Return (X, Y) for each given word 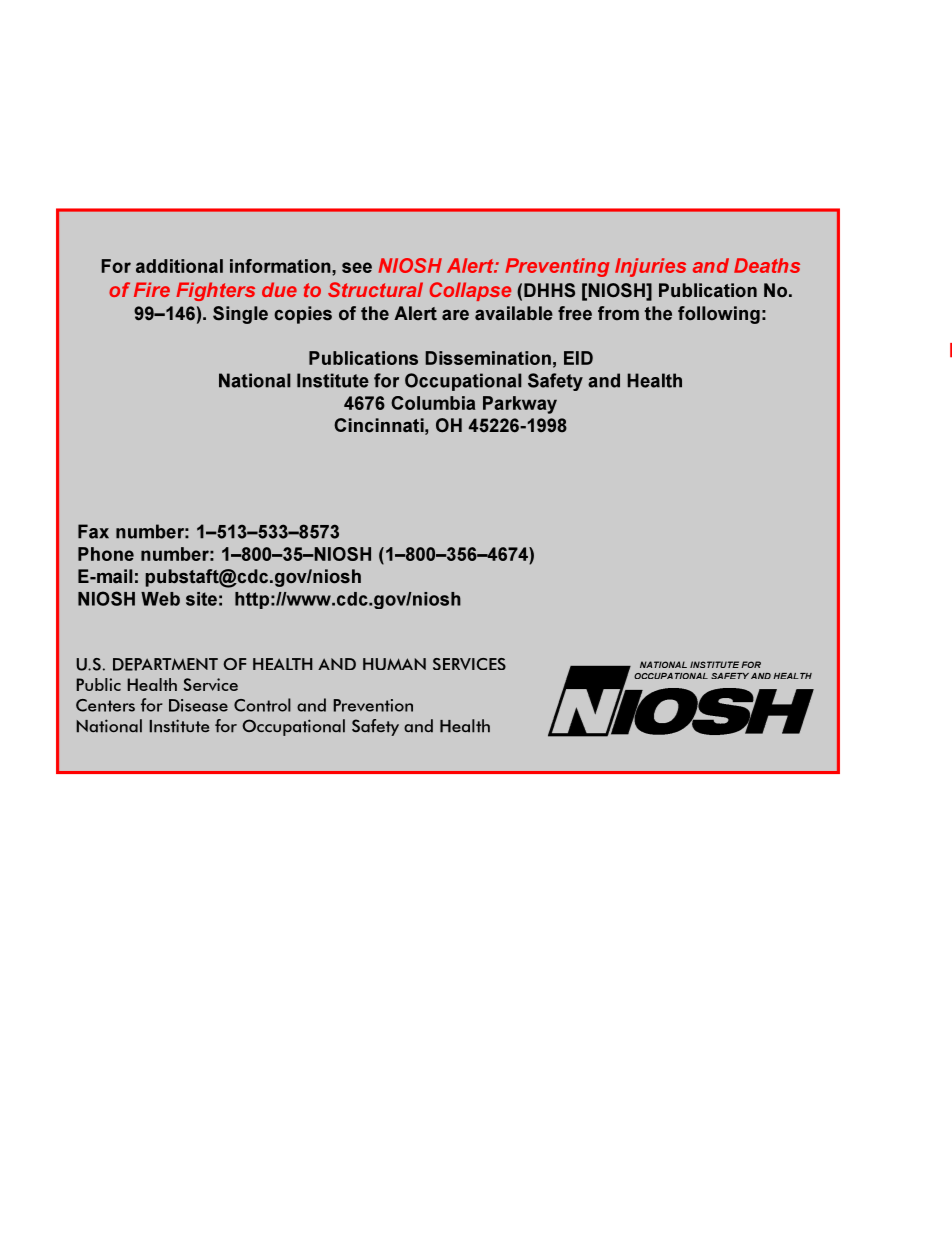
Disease (198, 705)
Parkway (520, 405)
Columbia (433, 403)
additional (179, 266)
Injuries (650, 267)
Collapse (470, 291)
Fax (93, 531)
